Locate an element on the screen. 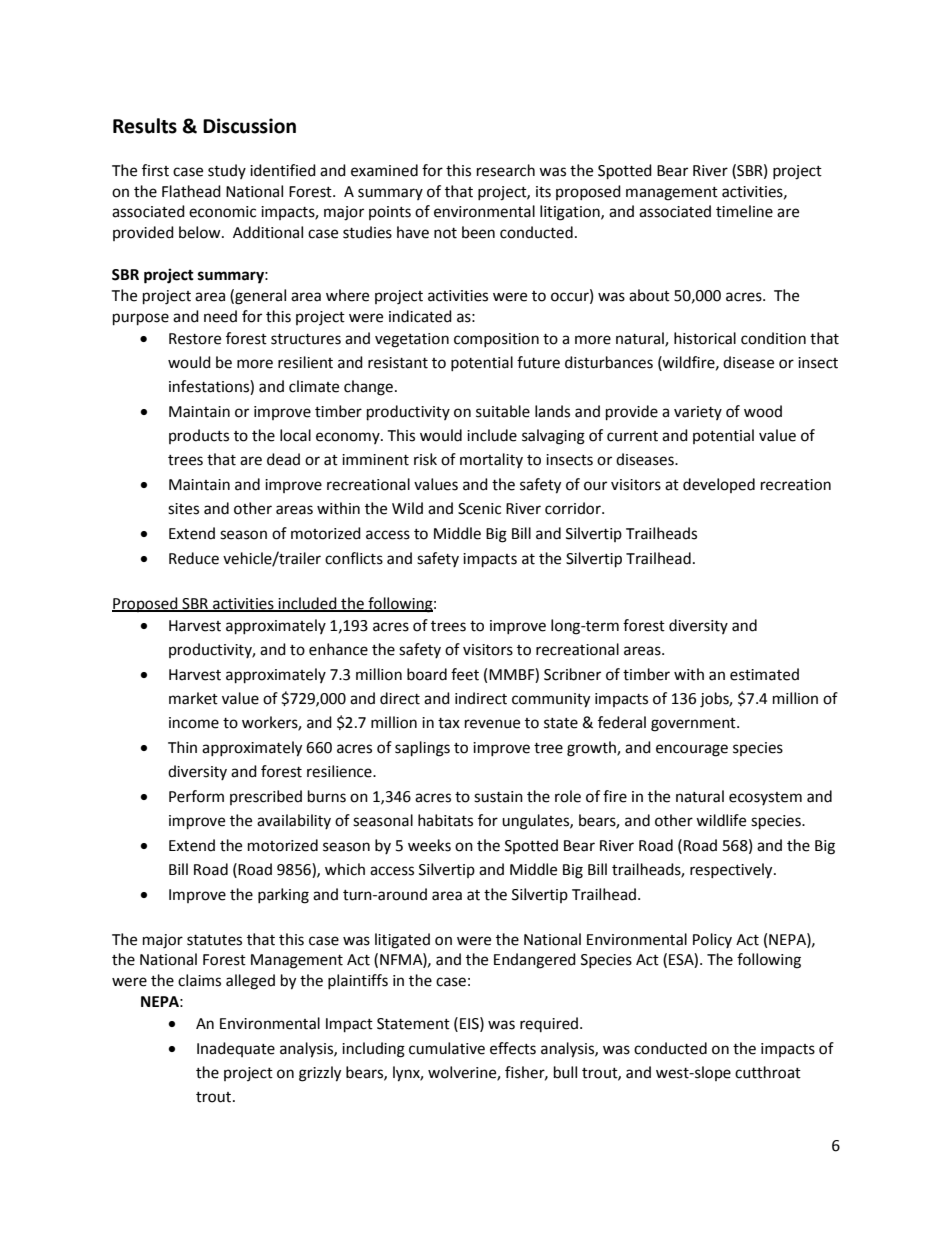  timeline is located at coordinates (744, 211).
